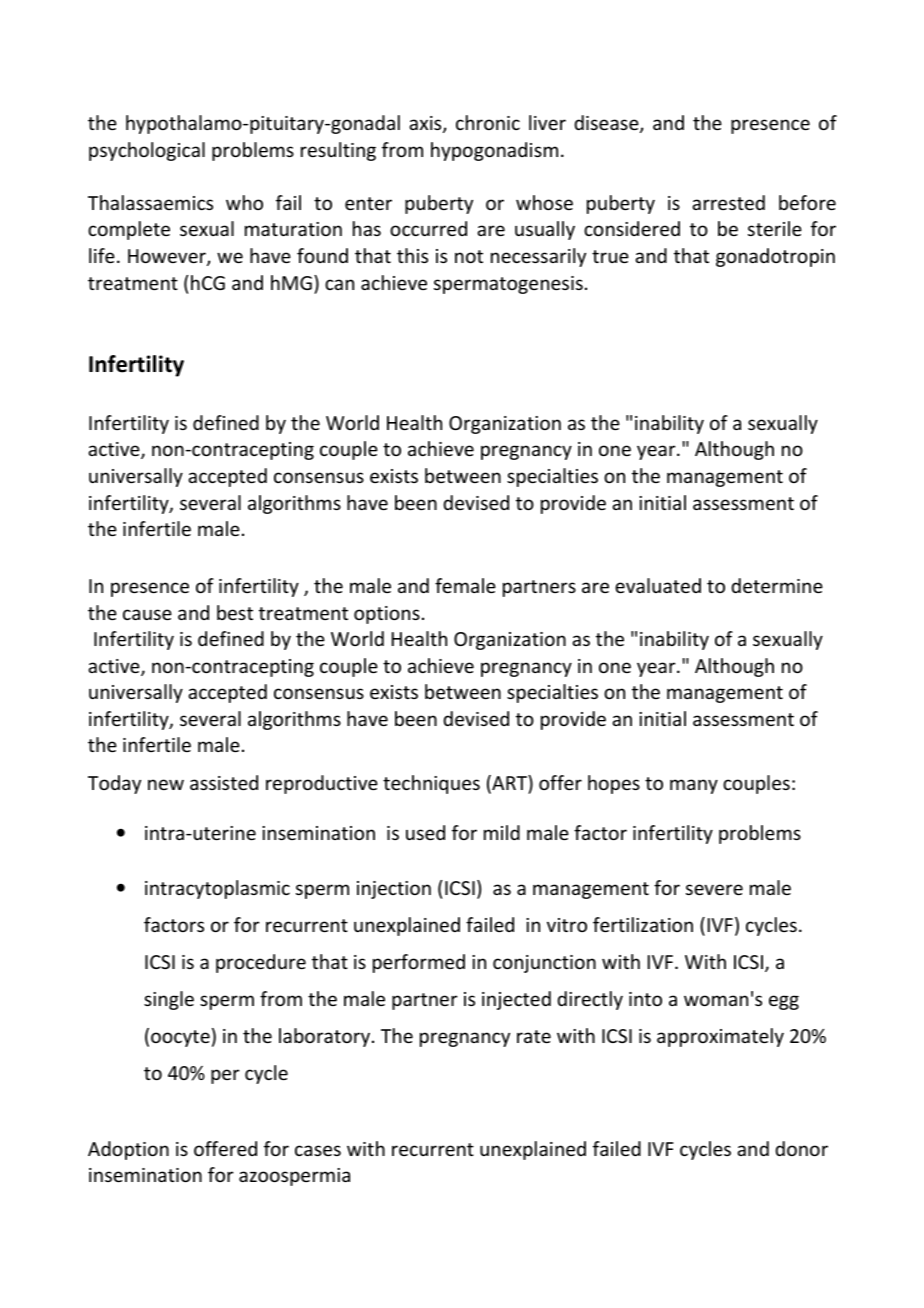 The width and height of the image is (924, 1308). Describe the element at coordinates (387, 615) in the image. I see `options` at that location.
